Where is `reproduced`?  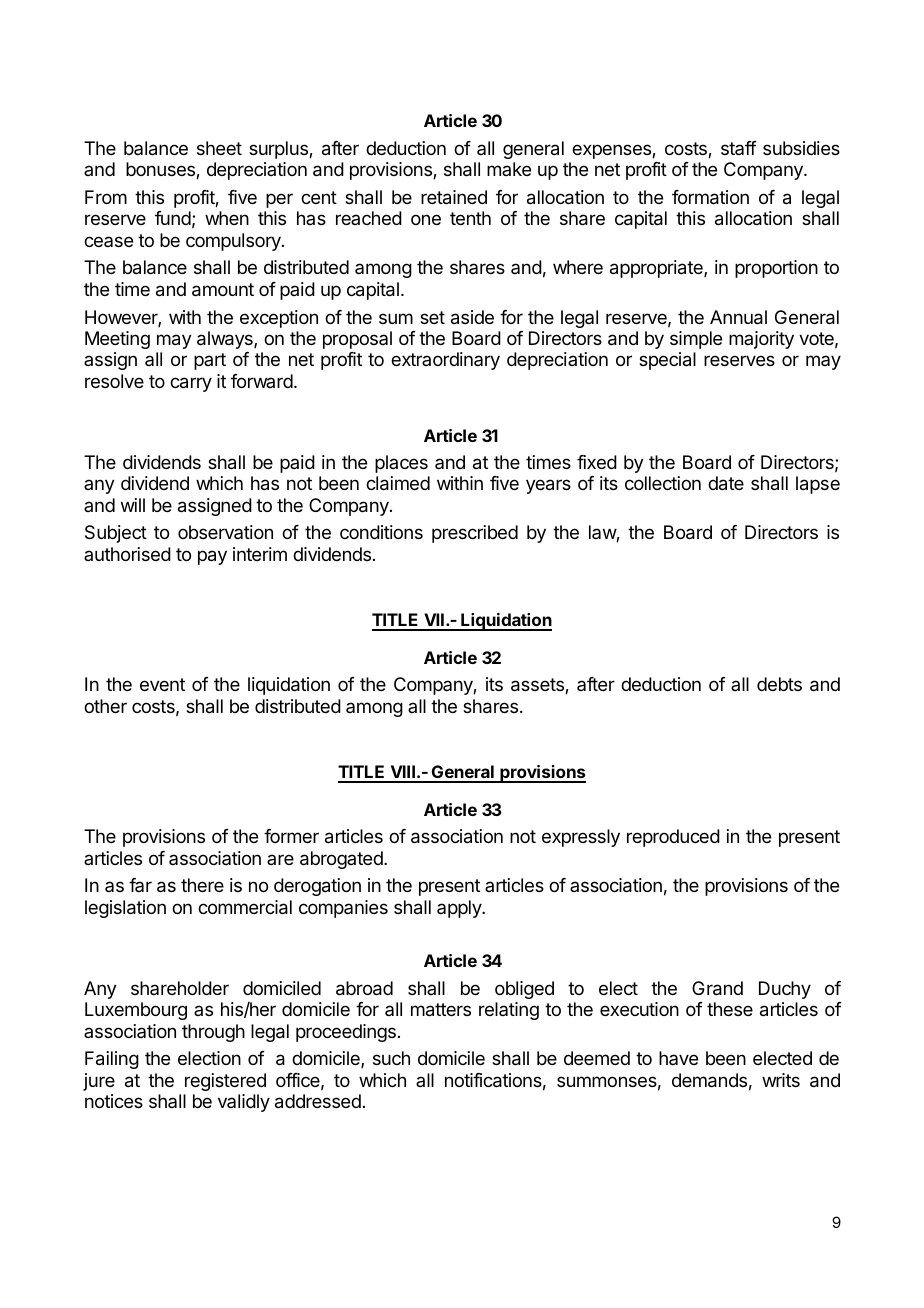
reproduced is located at coordinates (673, 838).
